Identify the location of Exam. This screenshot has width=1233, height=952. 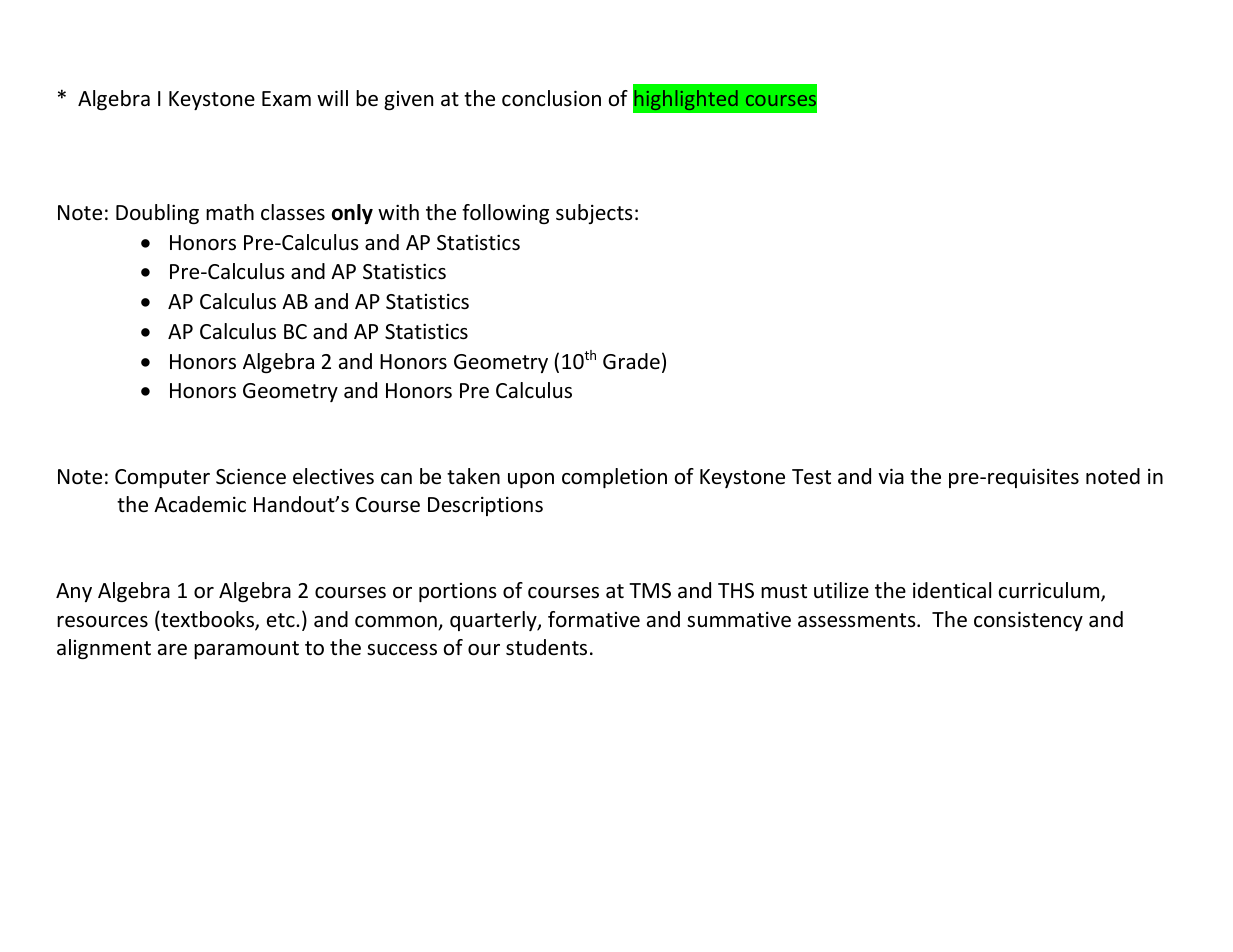
(286, 98).
